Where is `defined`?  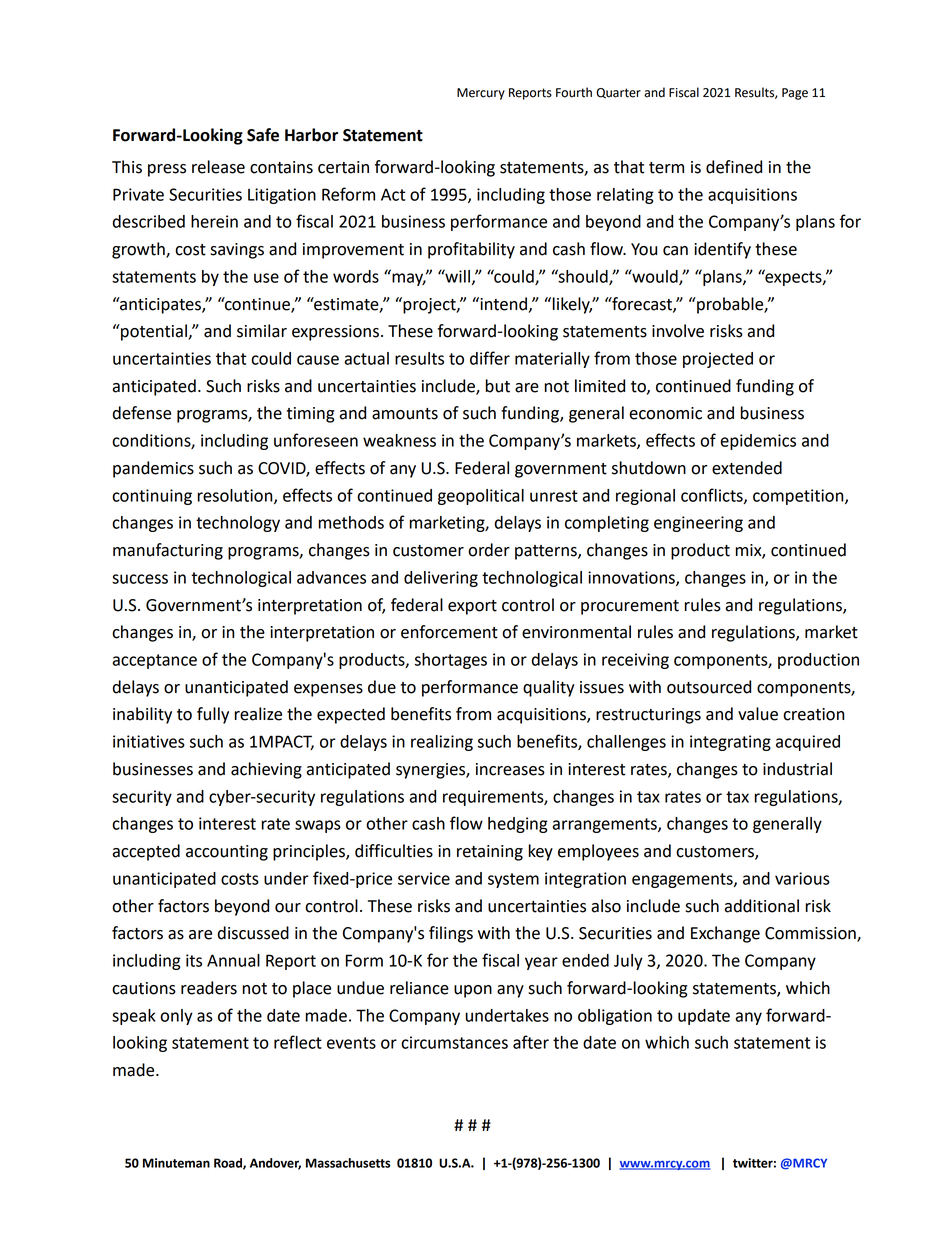
defined is located at coordinates (734, 167).
